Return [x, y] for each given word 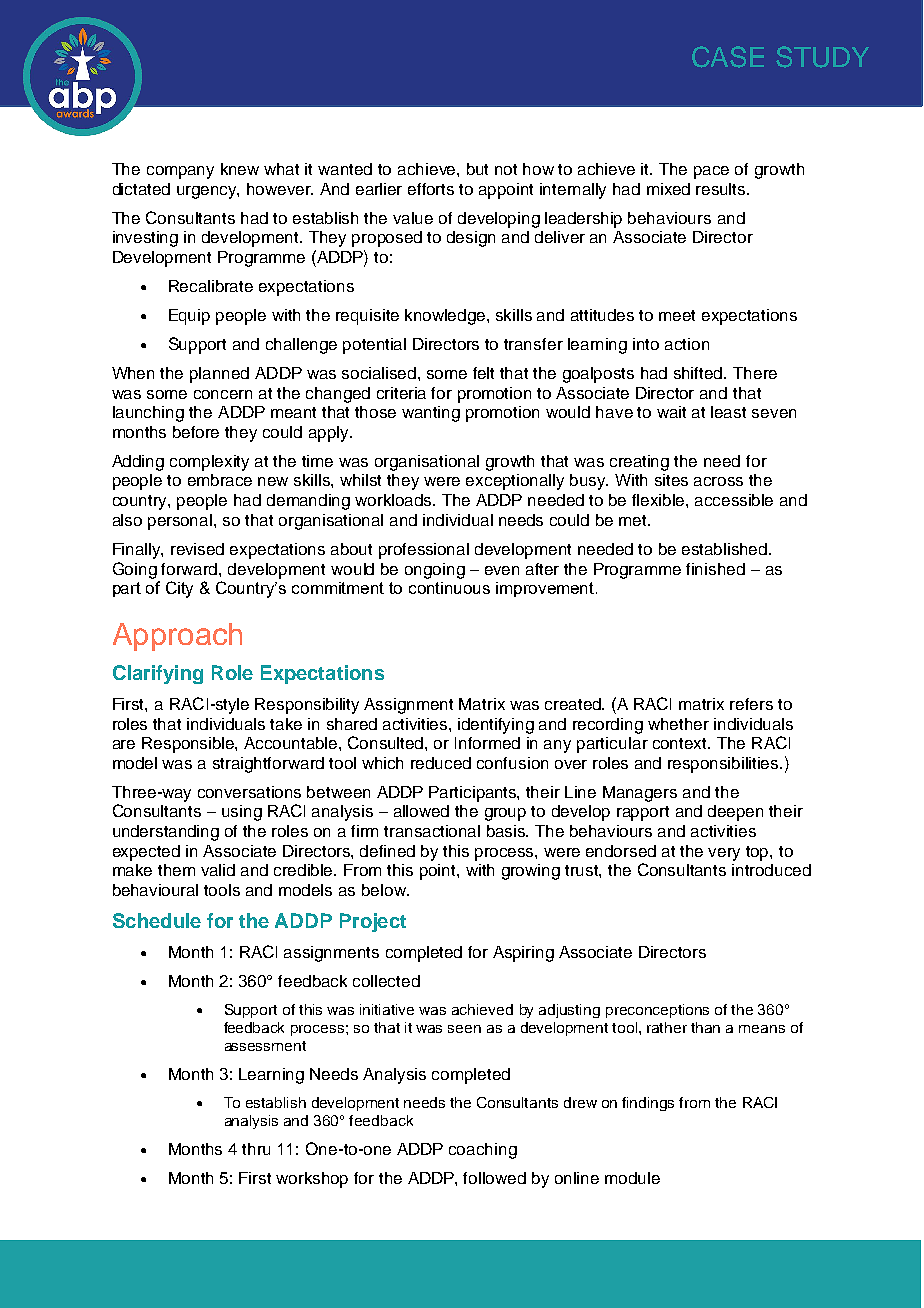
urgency [208, 192]
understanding [166, 833]
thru [256, 1149]
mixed [668, 189]
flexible [659, 500]
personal [181, 522]
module [632, 1178]
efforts [431, 189]
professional [424, 551]
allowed [421, 811]
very [724, 854]
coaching [483, 1151]
